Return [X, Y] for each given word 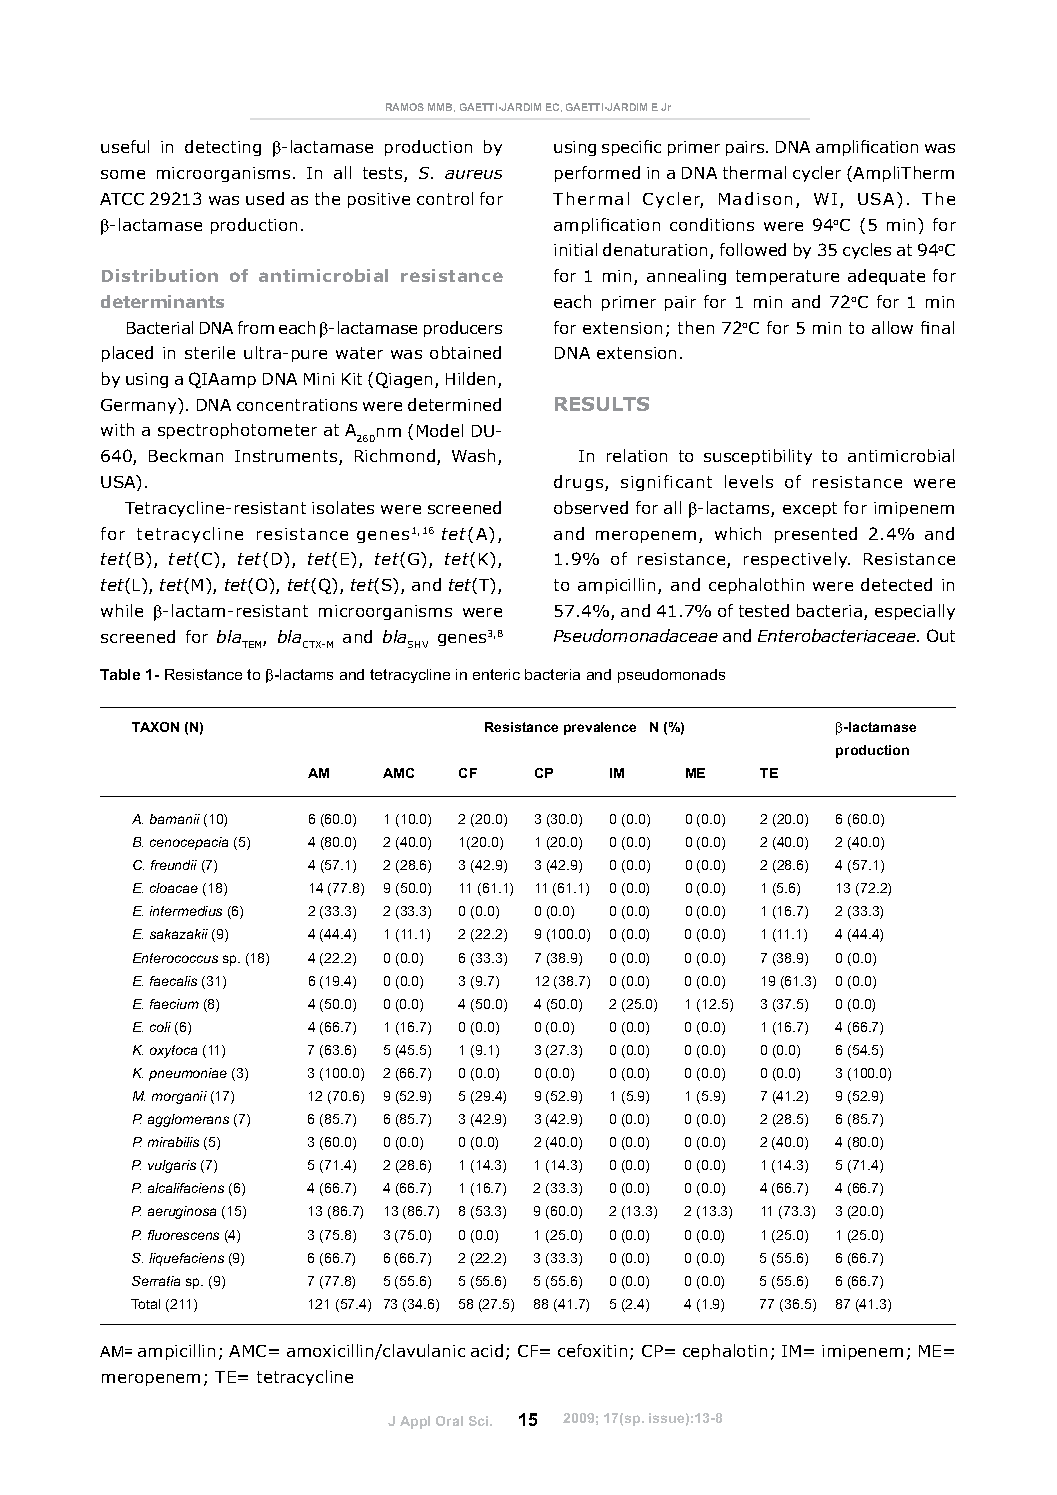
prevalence [600, 728]
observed [591, 507]
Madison [755, 198]
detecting [223, 148]
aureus [473, 174]
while [122, 610]
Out [941, 635]
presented [816, 535]
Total [145, 1304]
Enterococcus [175, 958]
